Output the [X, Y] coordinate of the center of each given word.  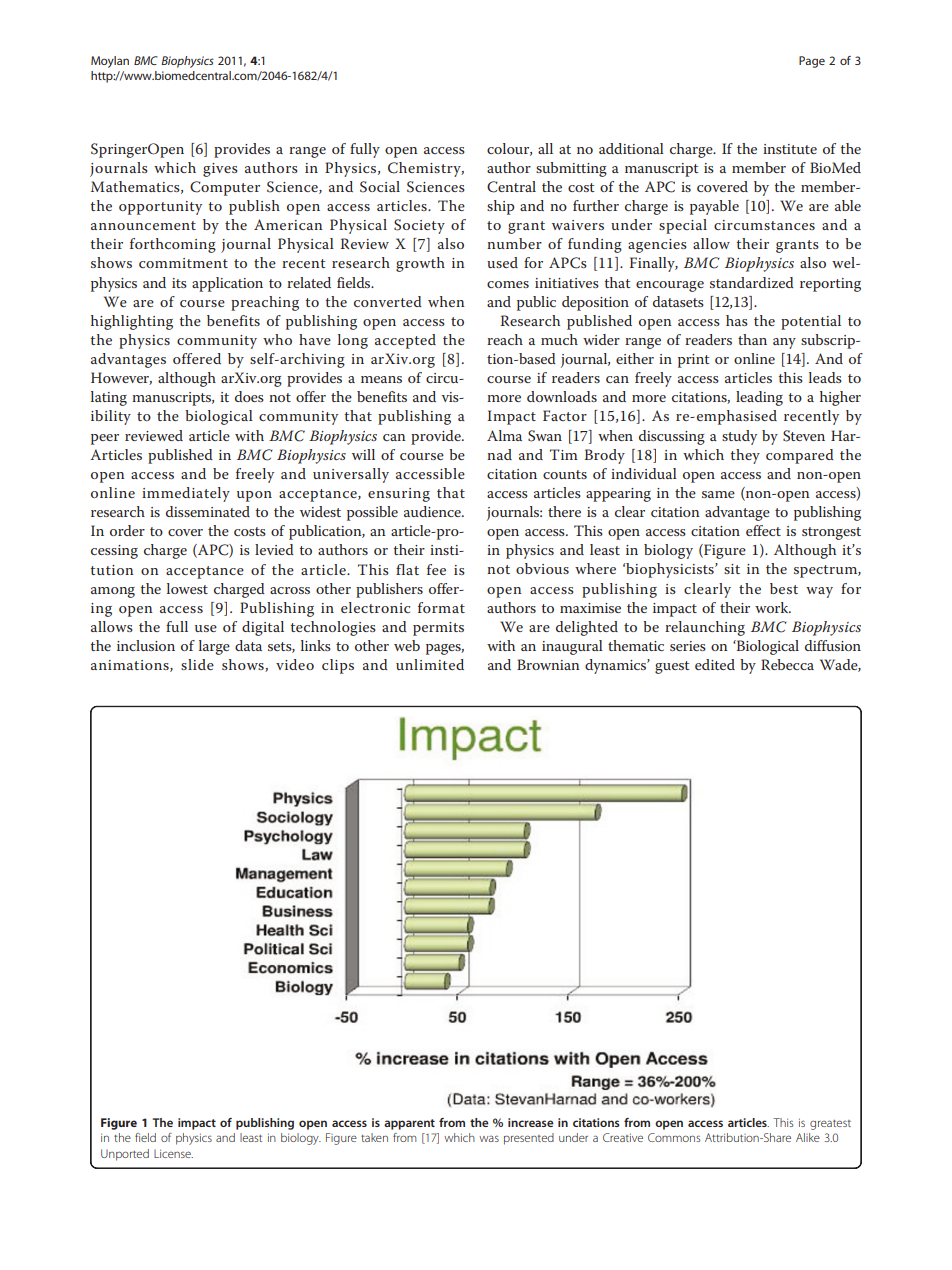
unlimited [430, 664]
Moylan [110, 62]
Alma [504, 435]
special [683, 226]
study [739, 437]
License [173, 1153]
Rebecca [787, 664]
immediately [186, 494]
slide [197, 664]
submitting [571, 169]
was [489, 1139]
